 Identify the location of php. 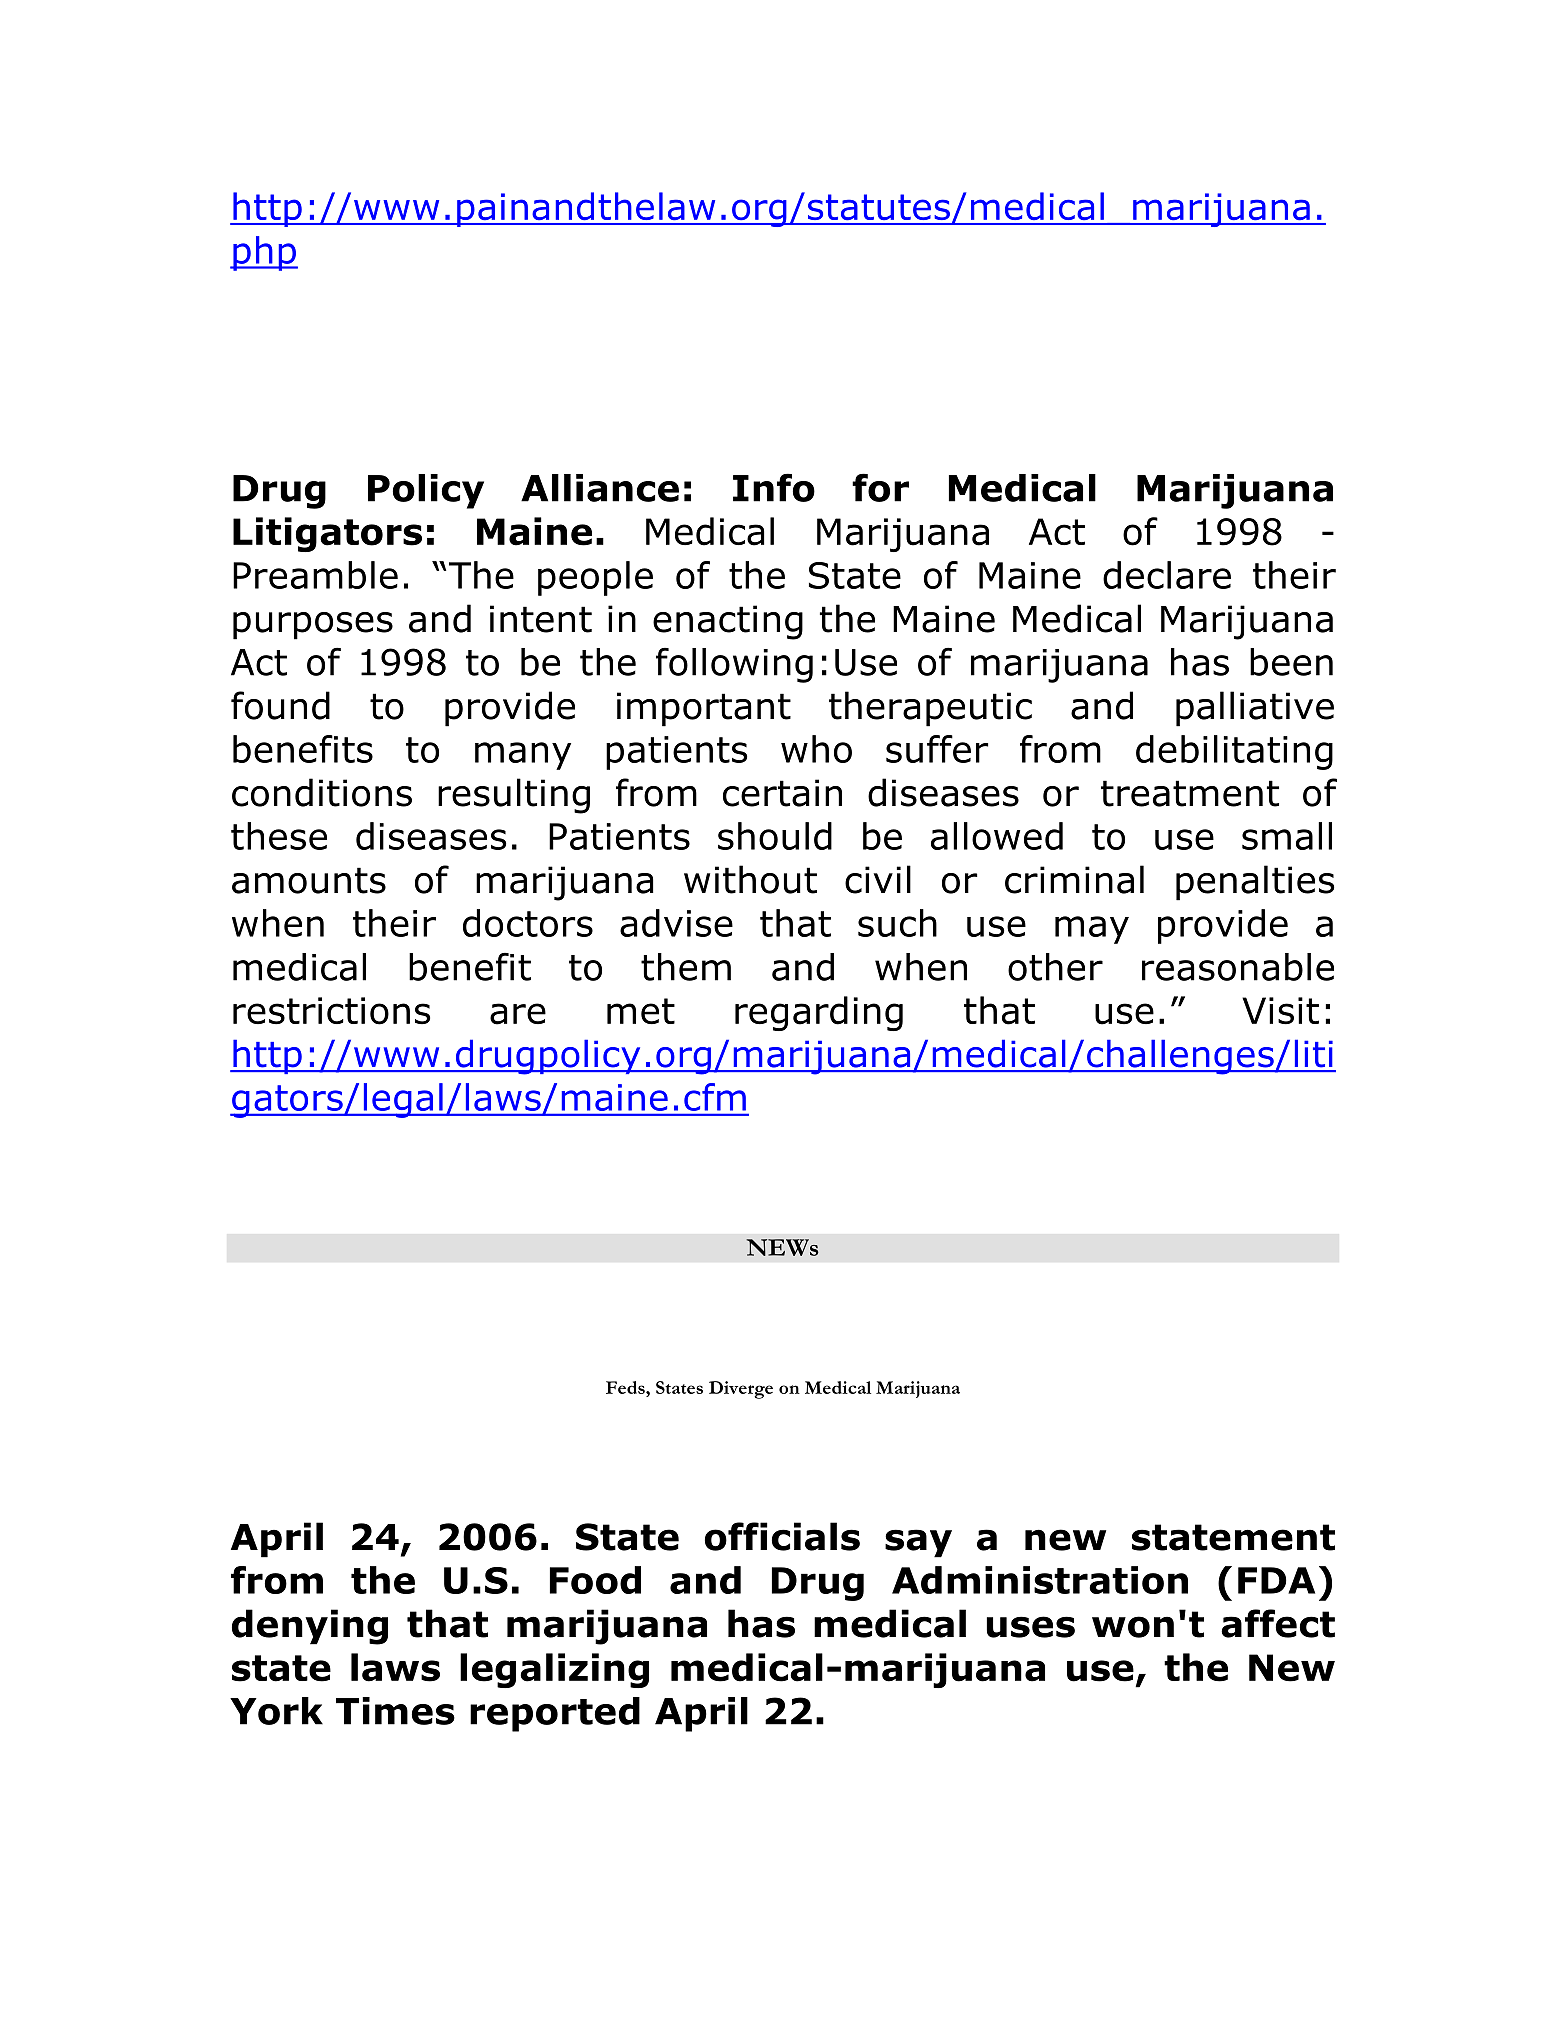
(264, 253).
